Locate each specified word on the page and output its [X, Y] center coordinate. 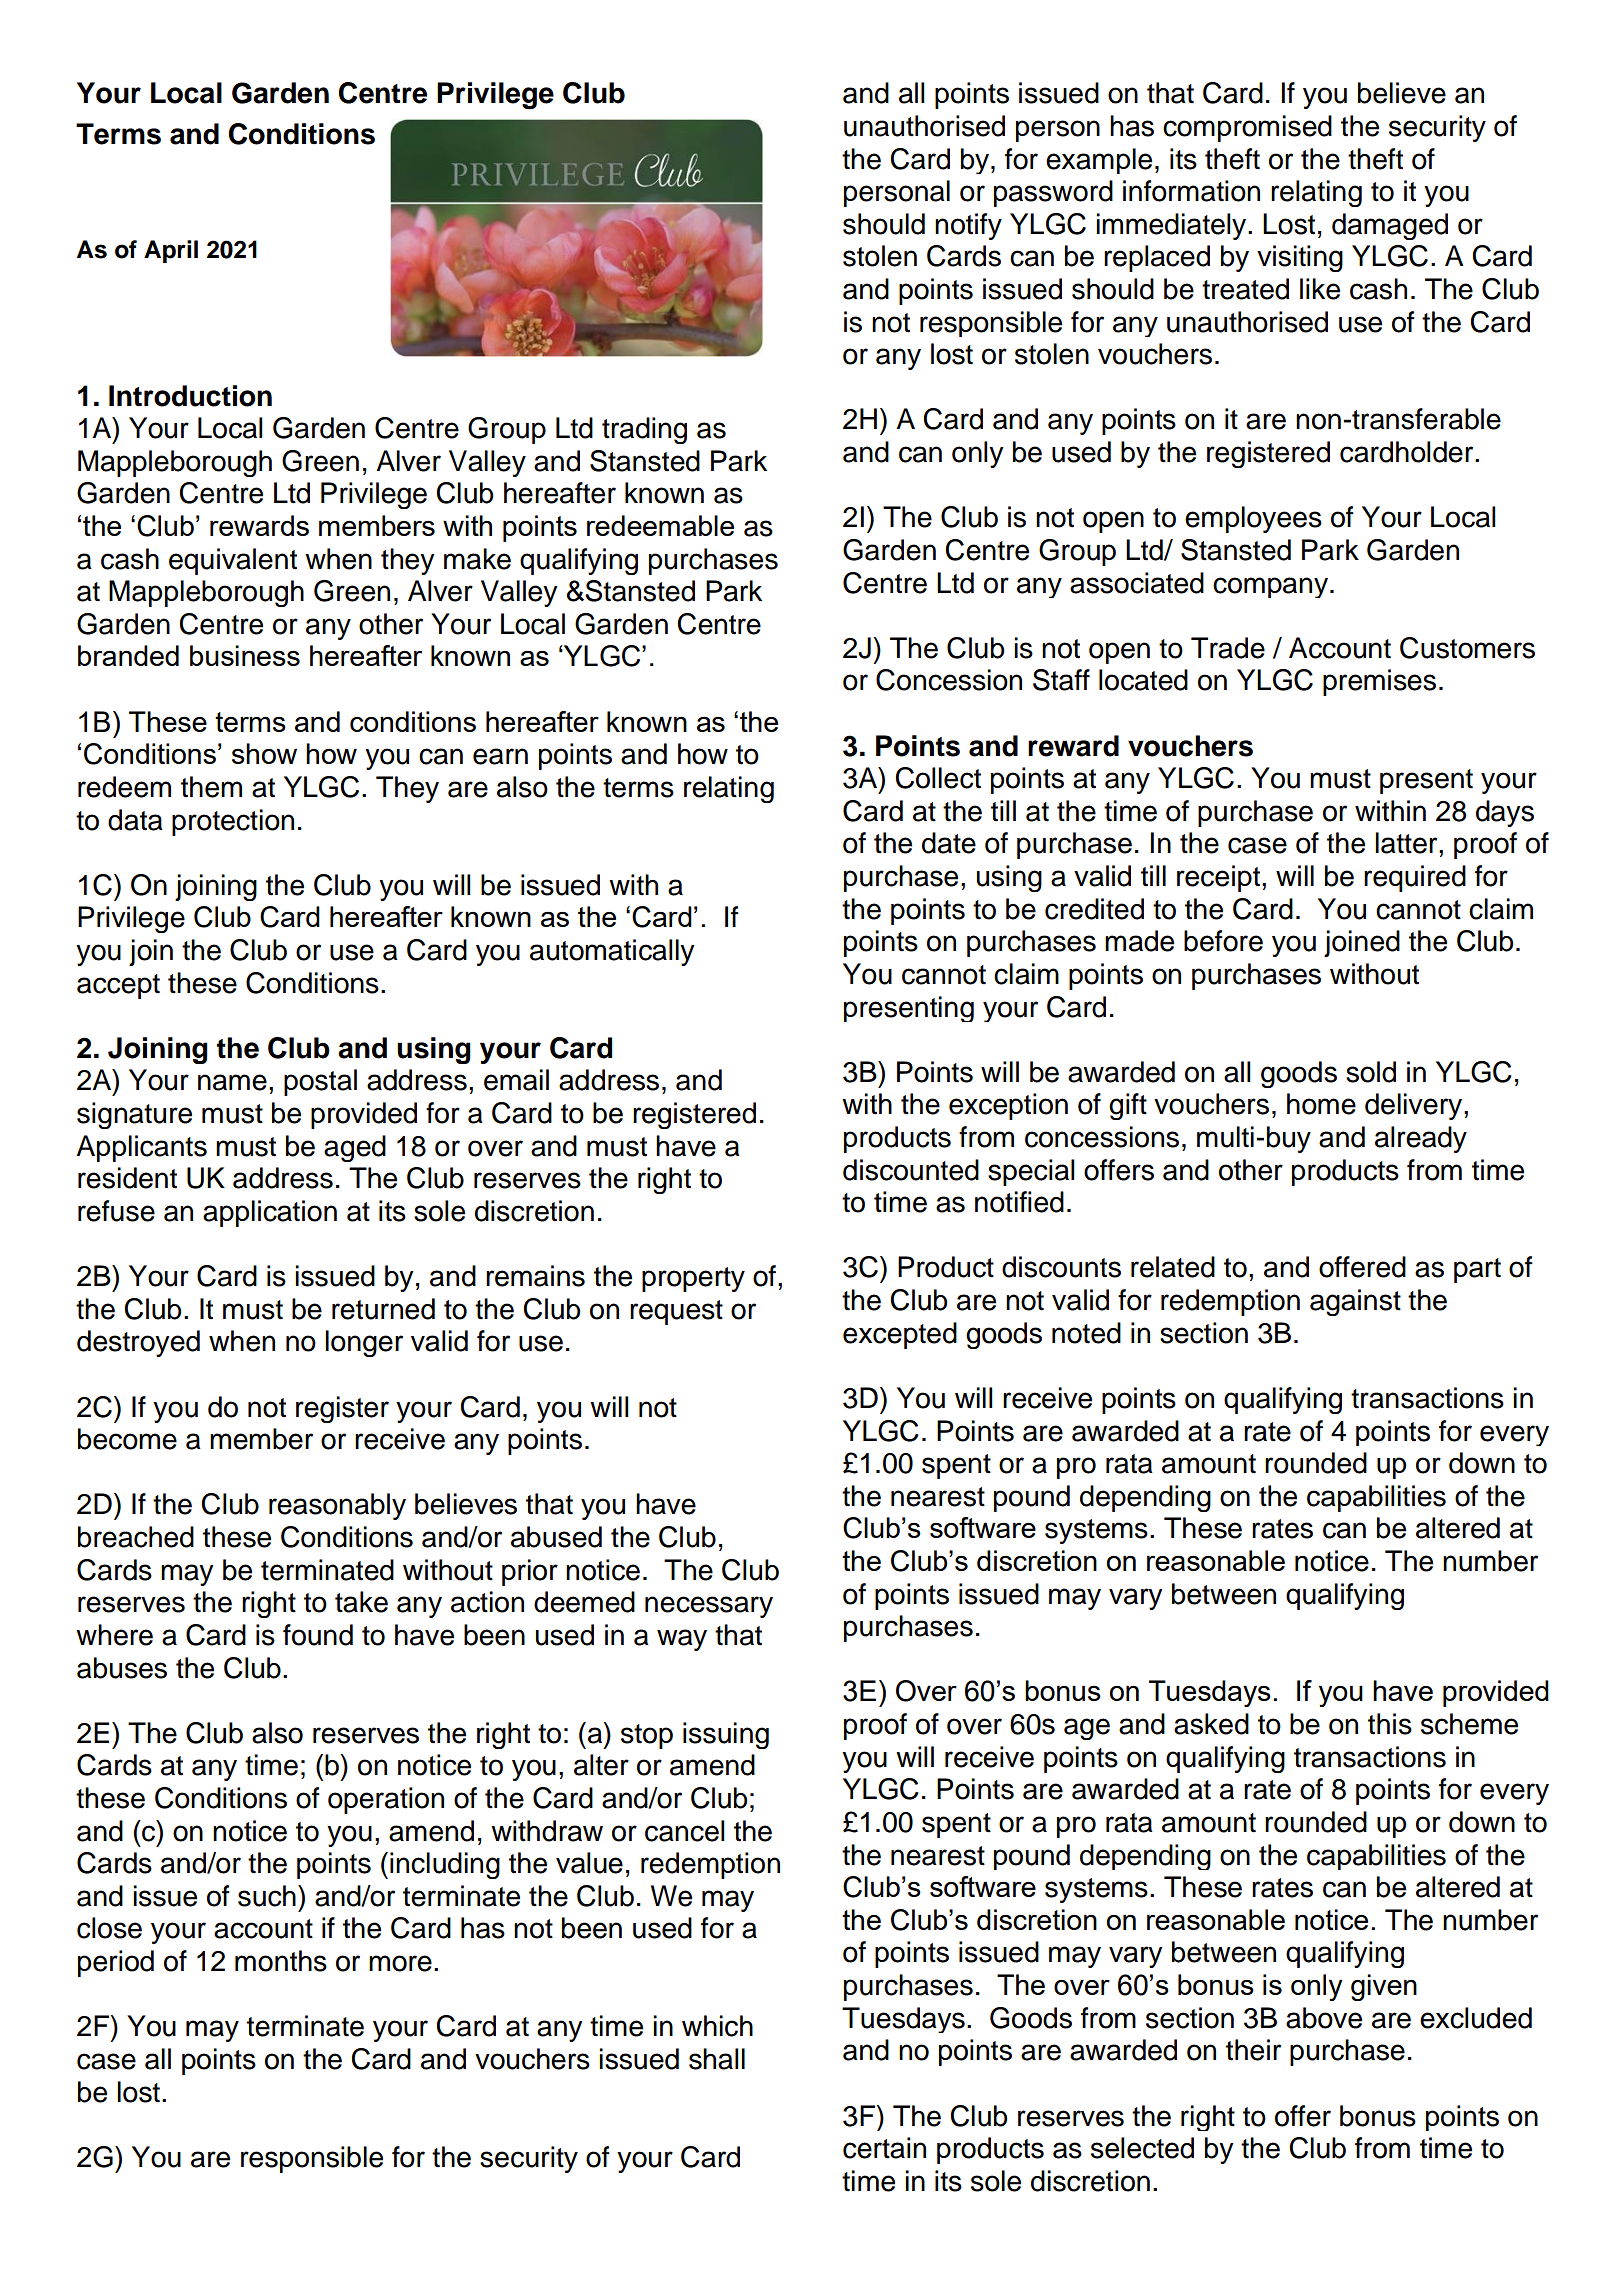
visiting [1300, 258]
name [232, 1082]
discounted [911, 1170]
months [281, 1961]
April [171, 251]
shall [717, 2059]
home [1321, 1104]
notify [968, 226]
